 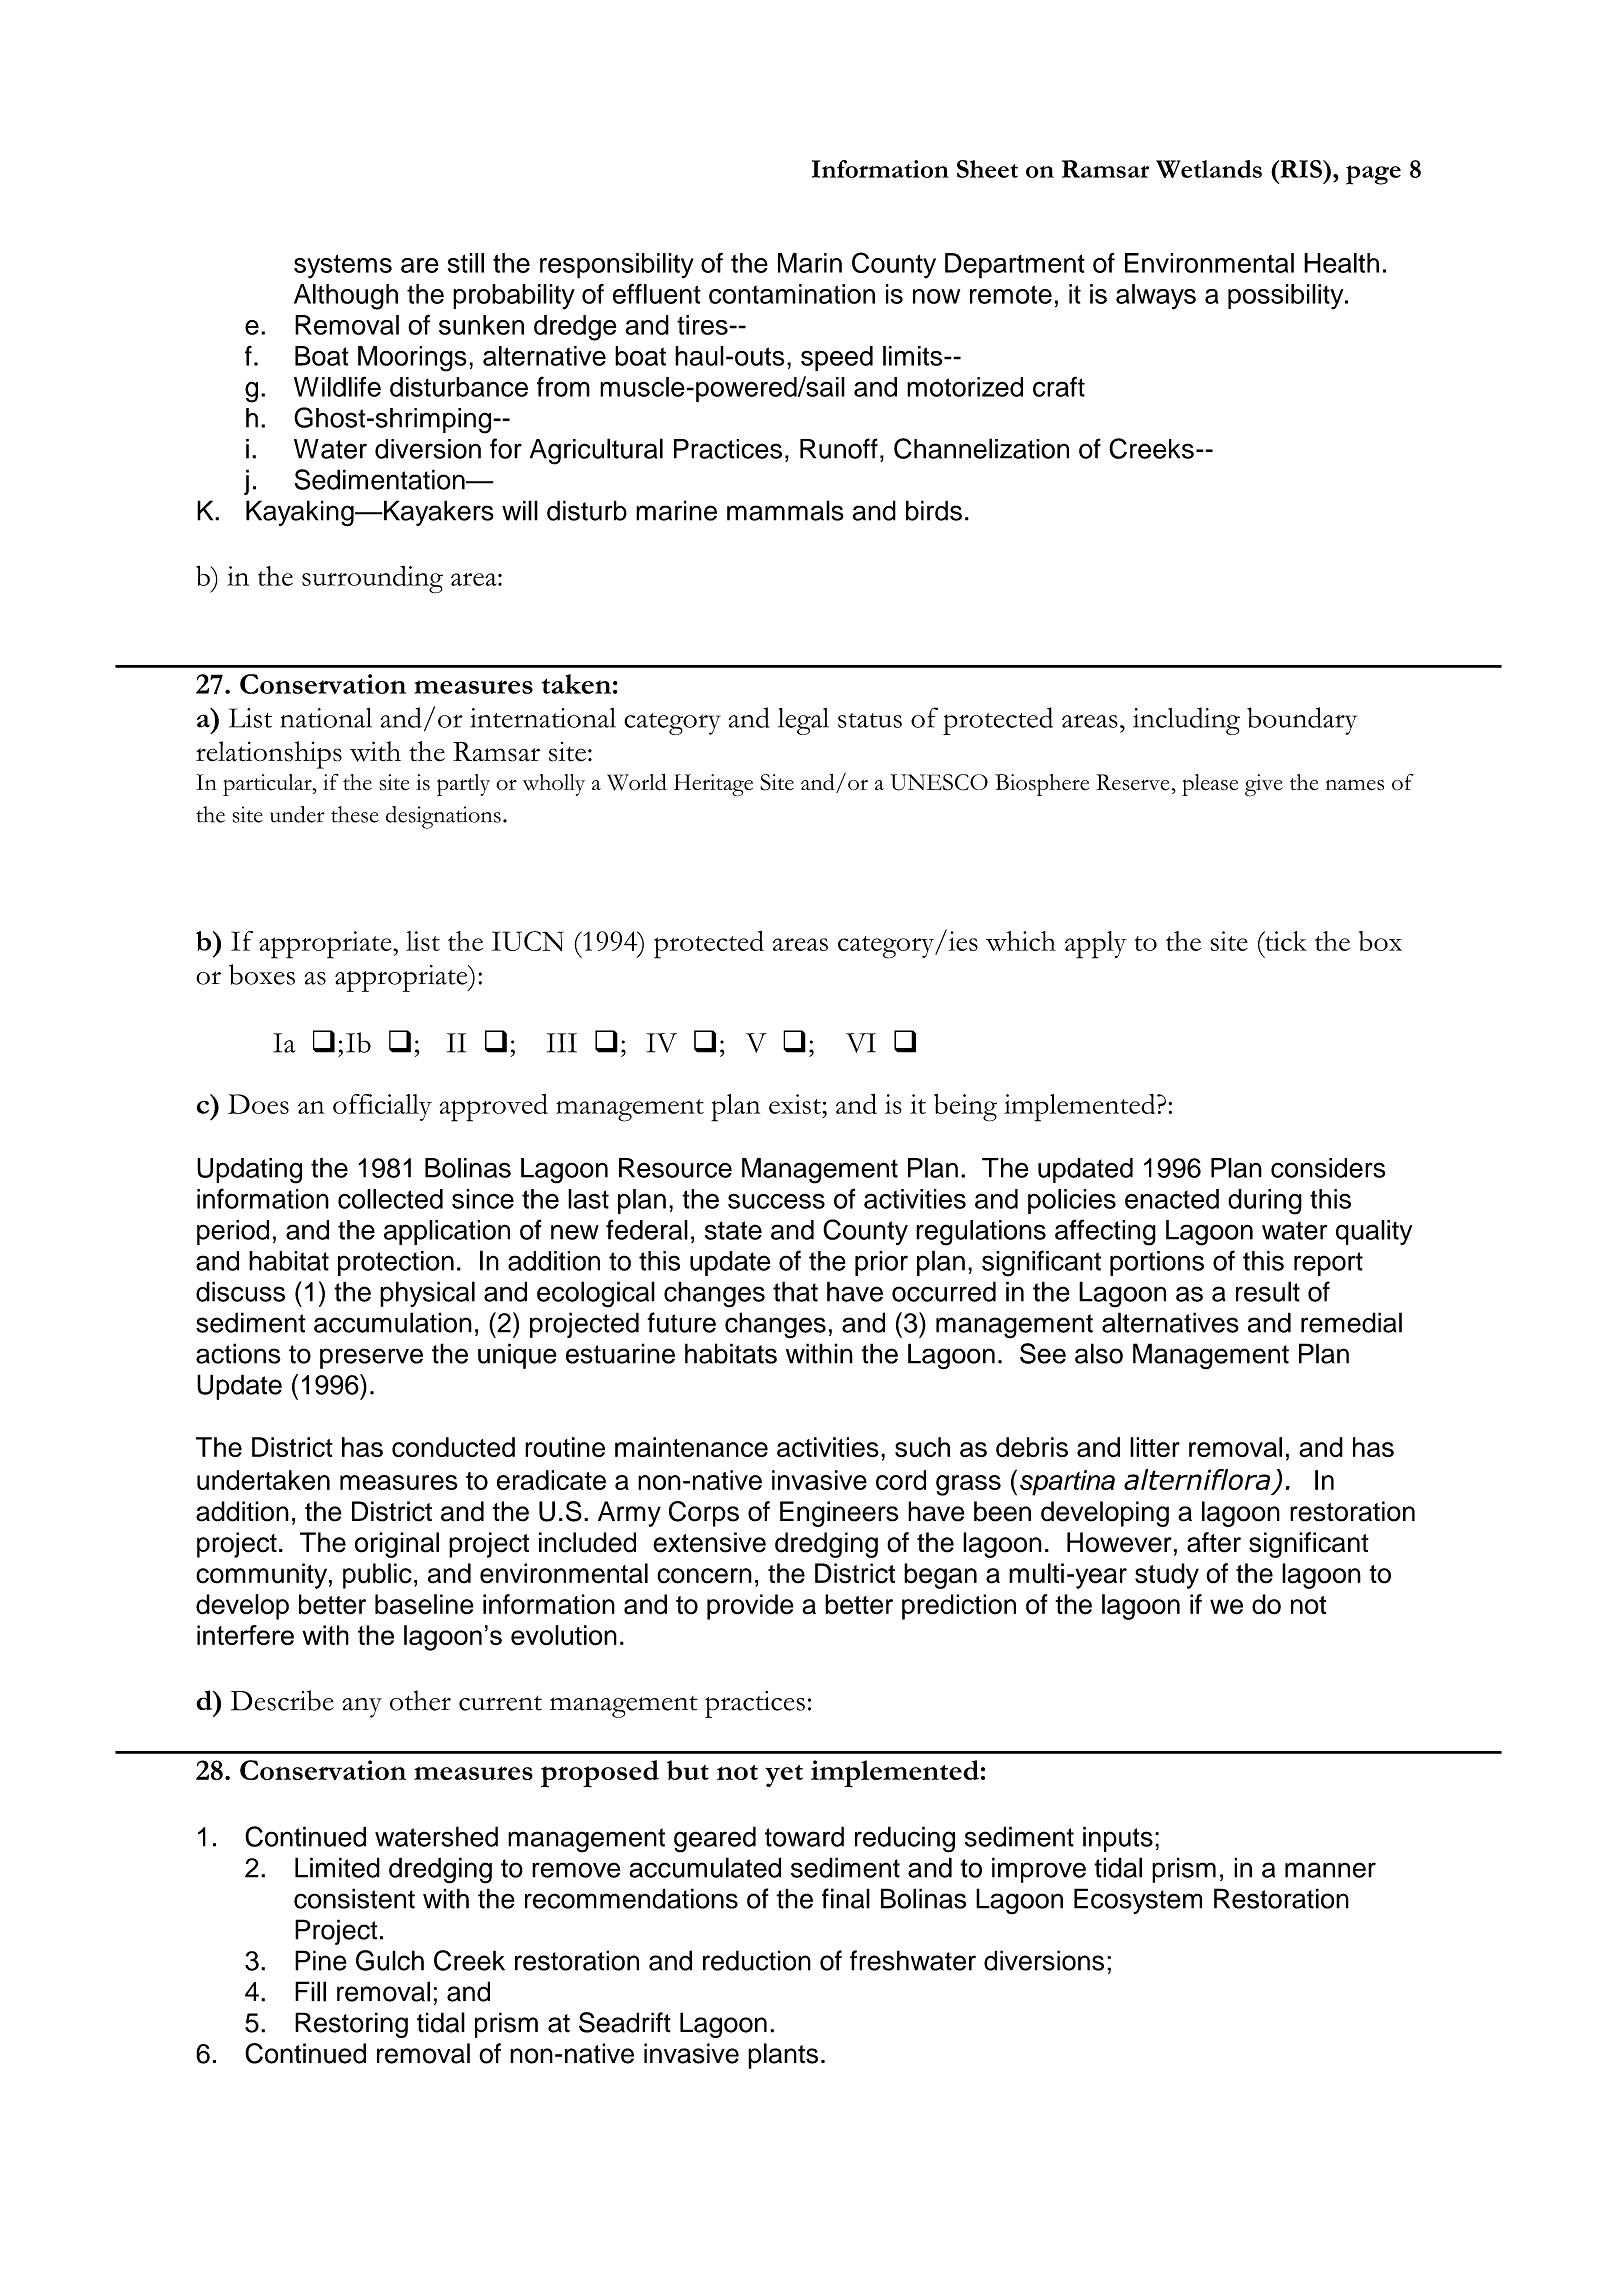 What do you see at coordinates (343, 266) in the screenshot?
I see `systems` at bounding box center [343, 266].
